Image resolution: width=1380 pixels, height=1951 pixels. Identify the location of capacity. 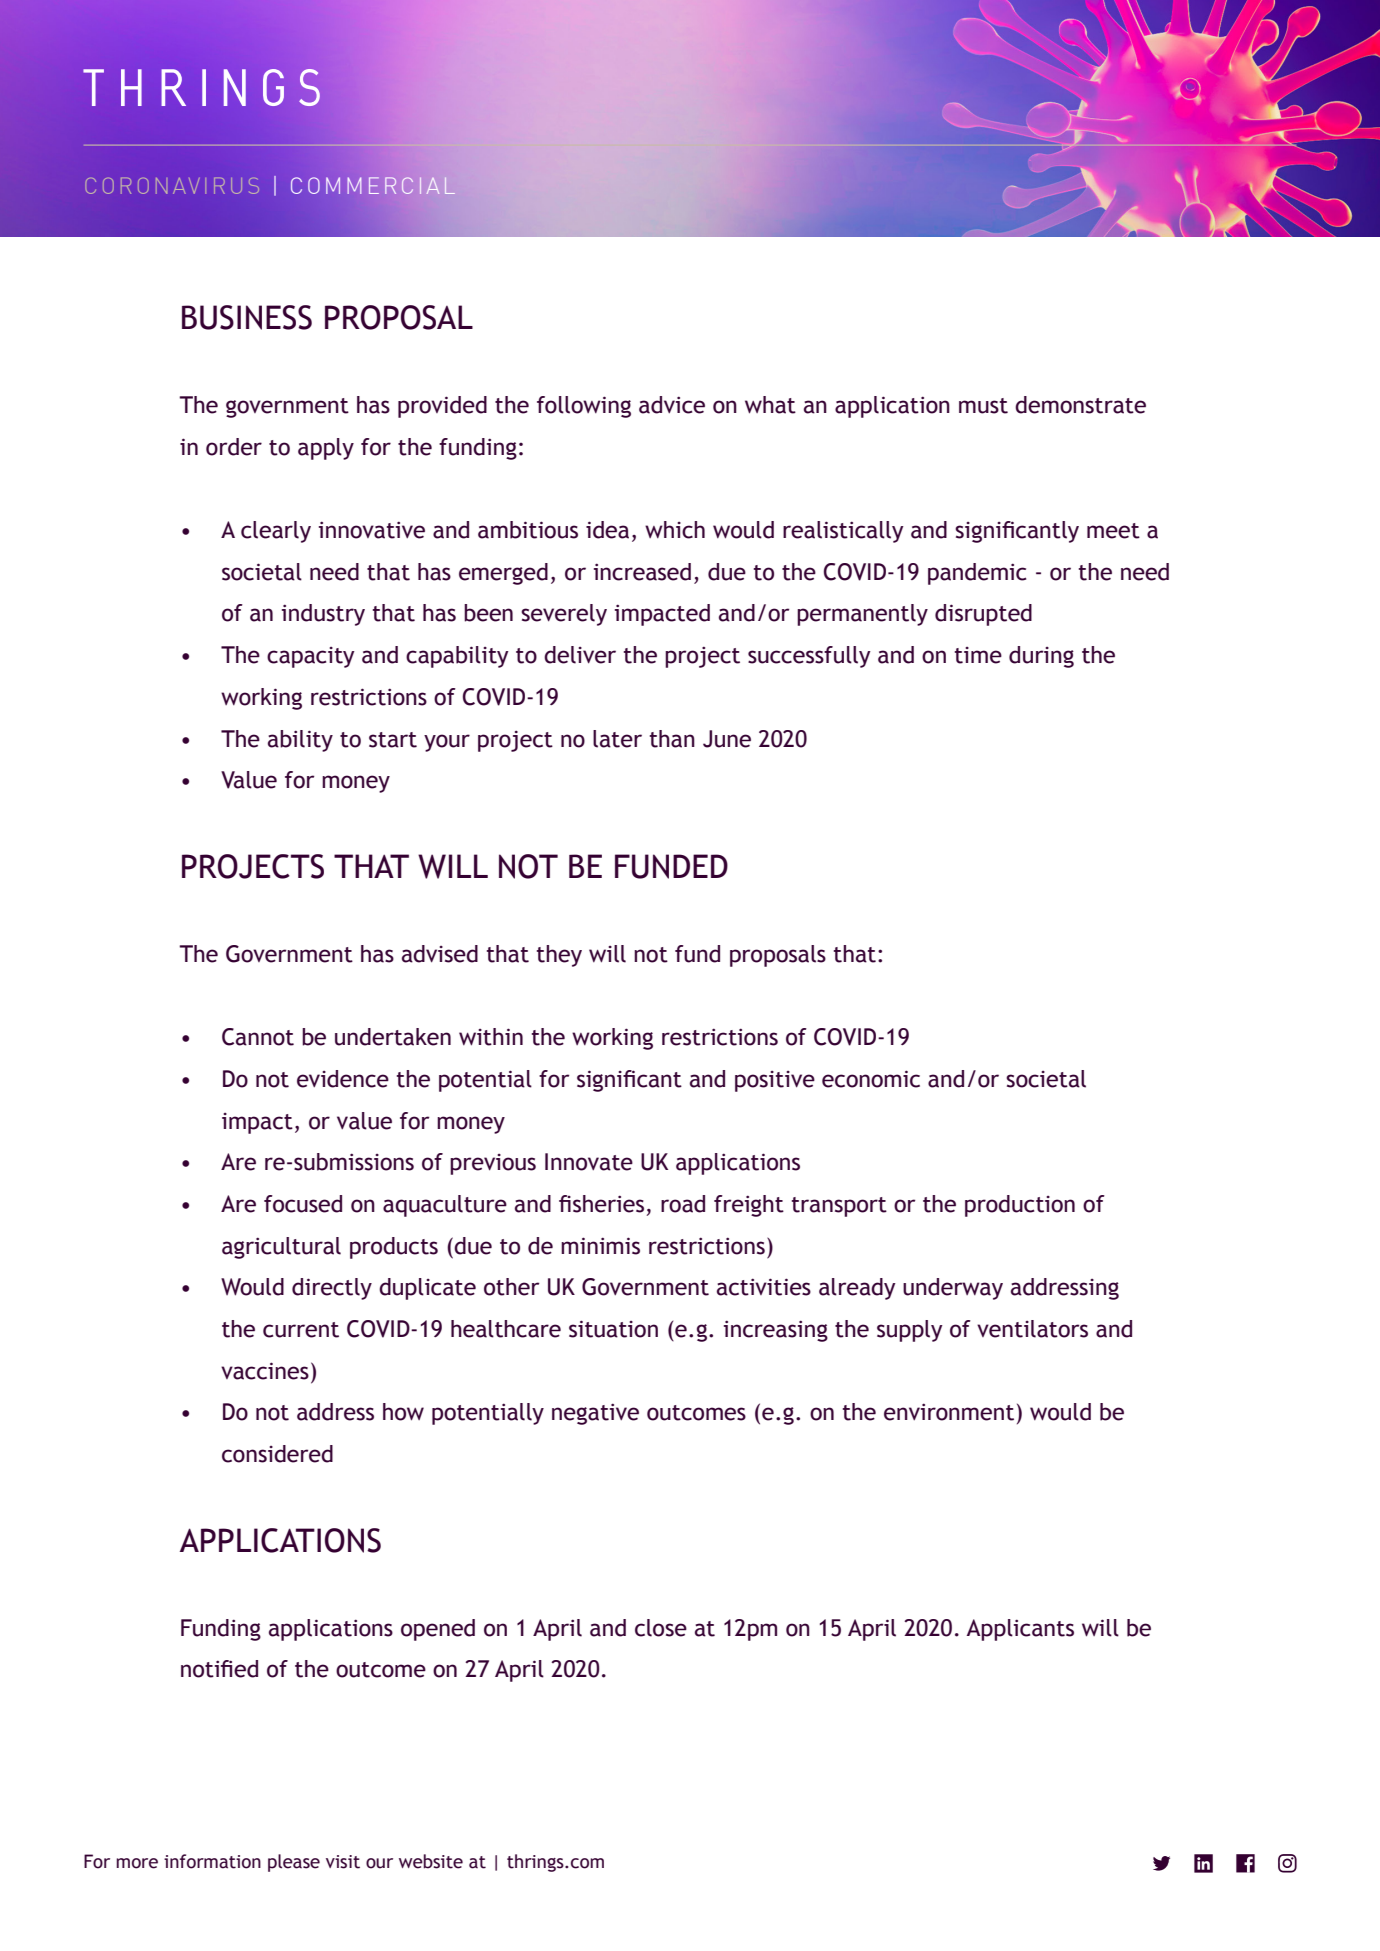
(311, 657).
